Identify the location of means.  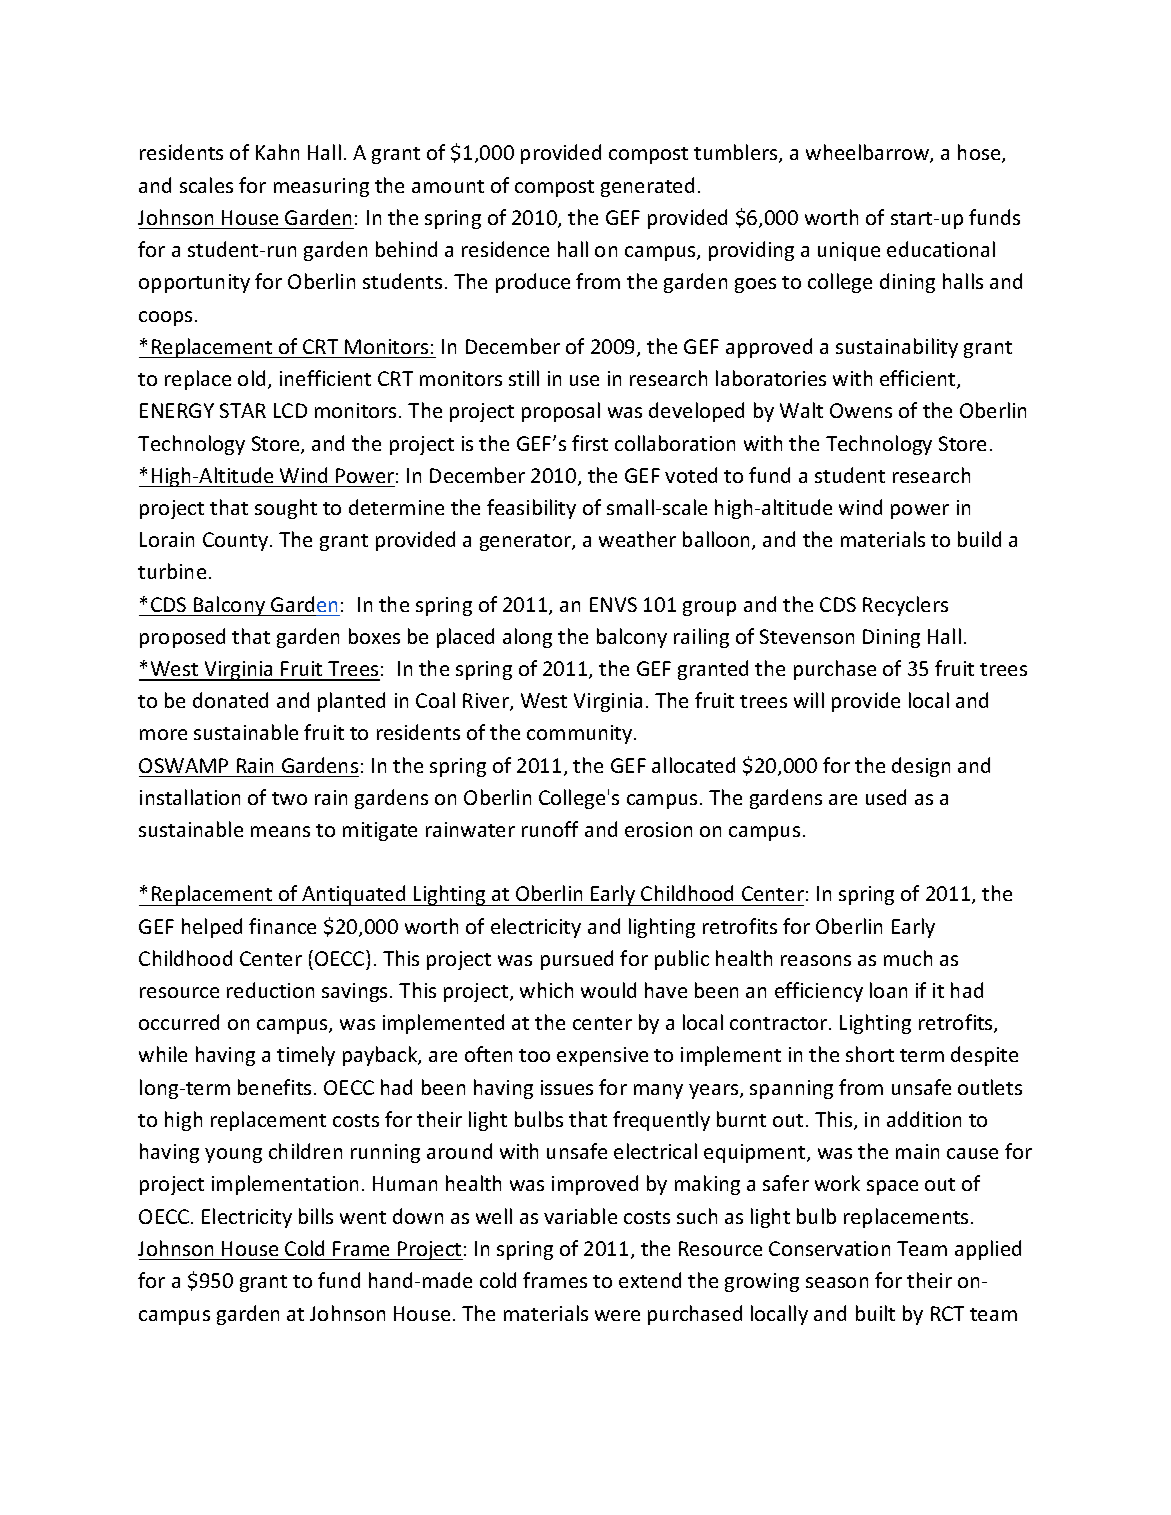
(280, 831).
